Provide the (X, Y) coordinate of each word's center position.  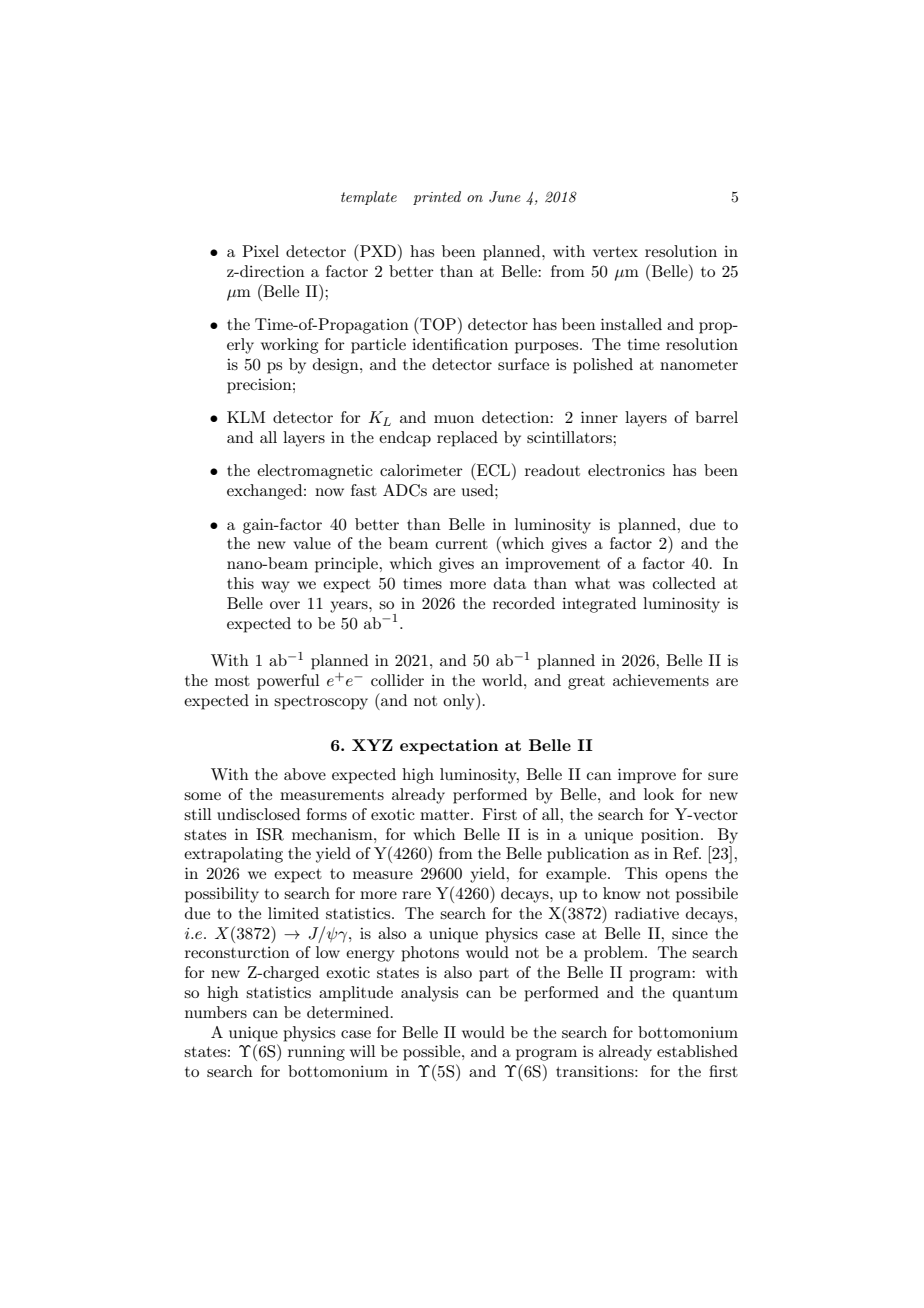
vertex (615, 252)
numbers (216, 1012)
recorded (524, 603)
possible (433, 1053)
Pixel (260, 251)
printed (437, 198)
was (631, 585)
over (285, 605)
